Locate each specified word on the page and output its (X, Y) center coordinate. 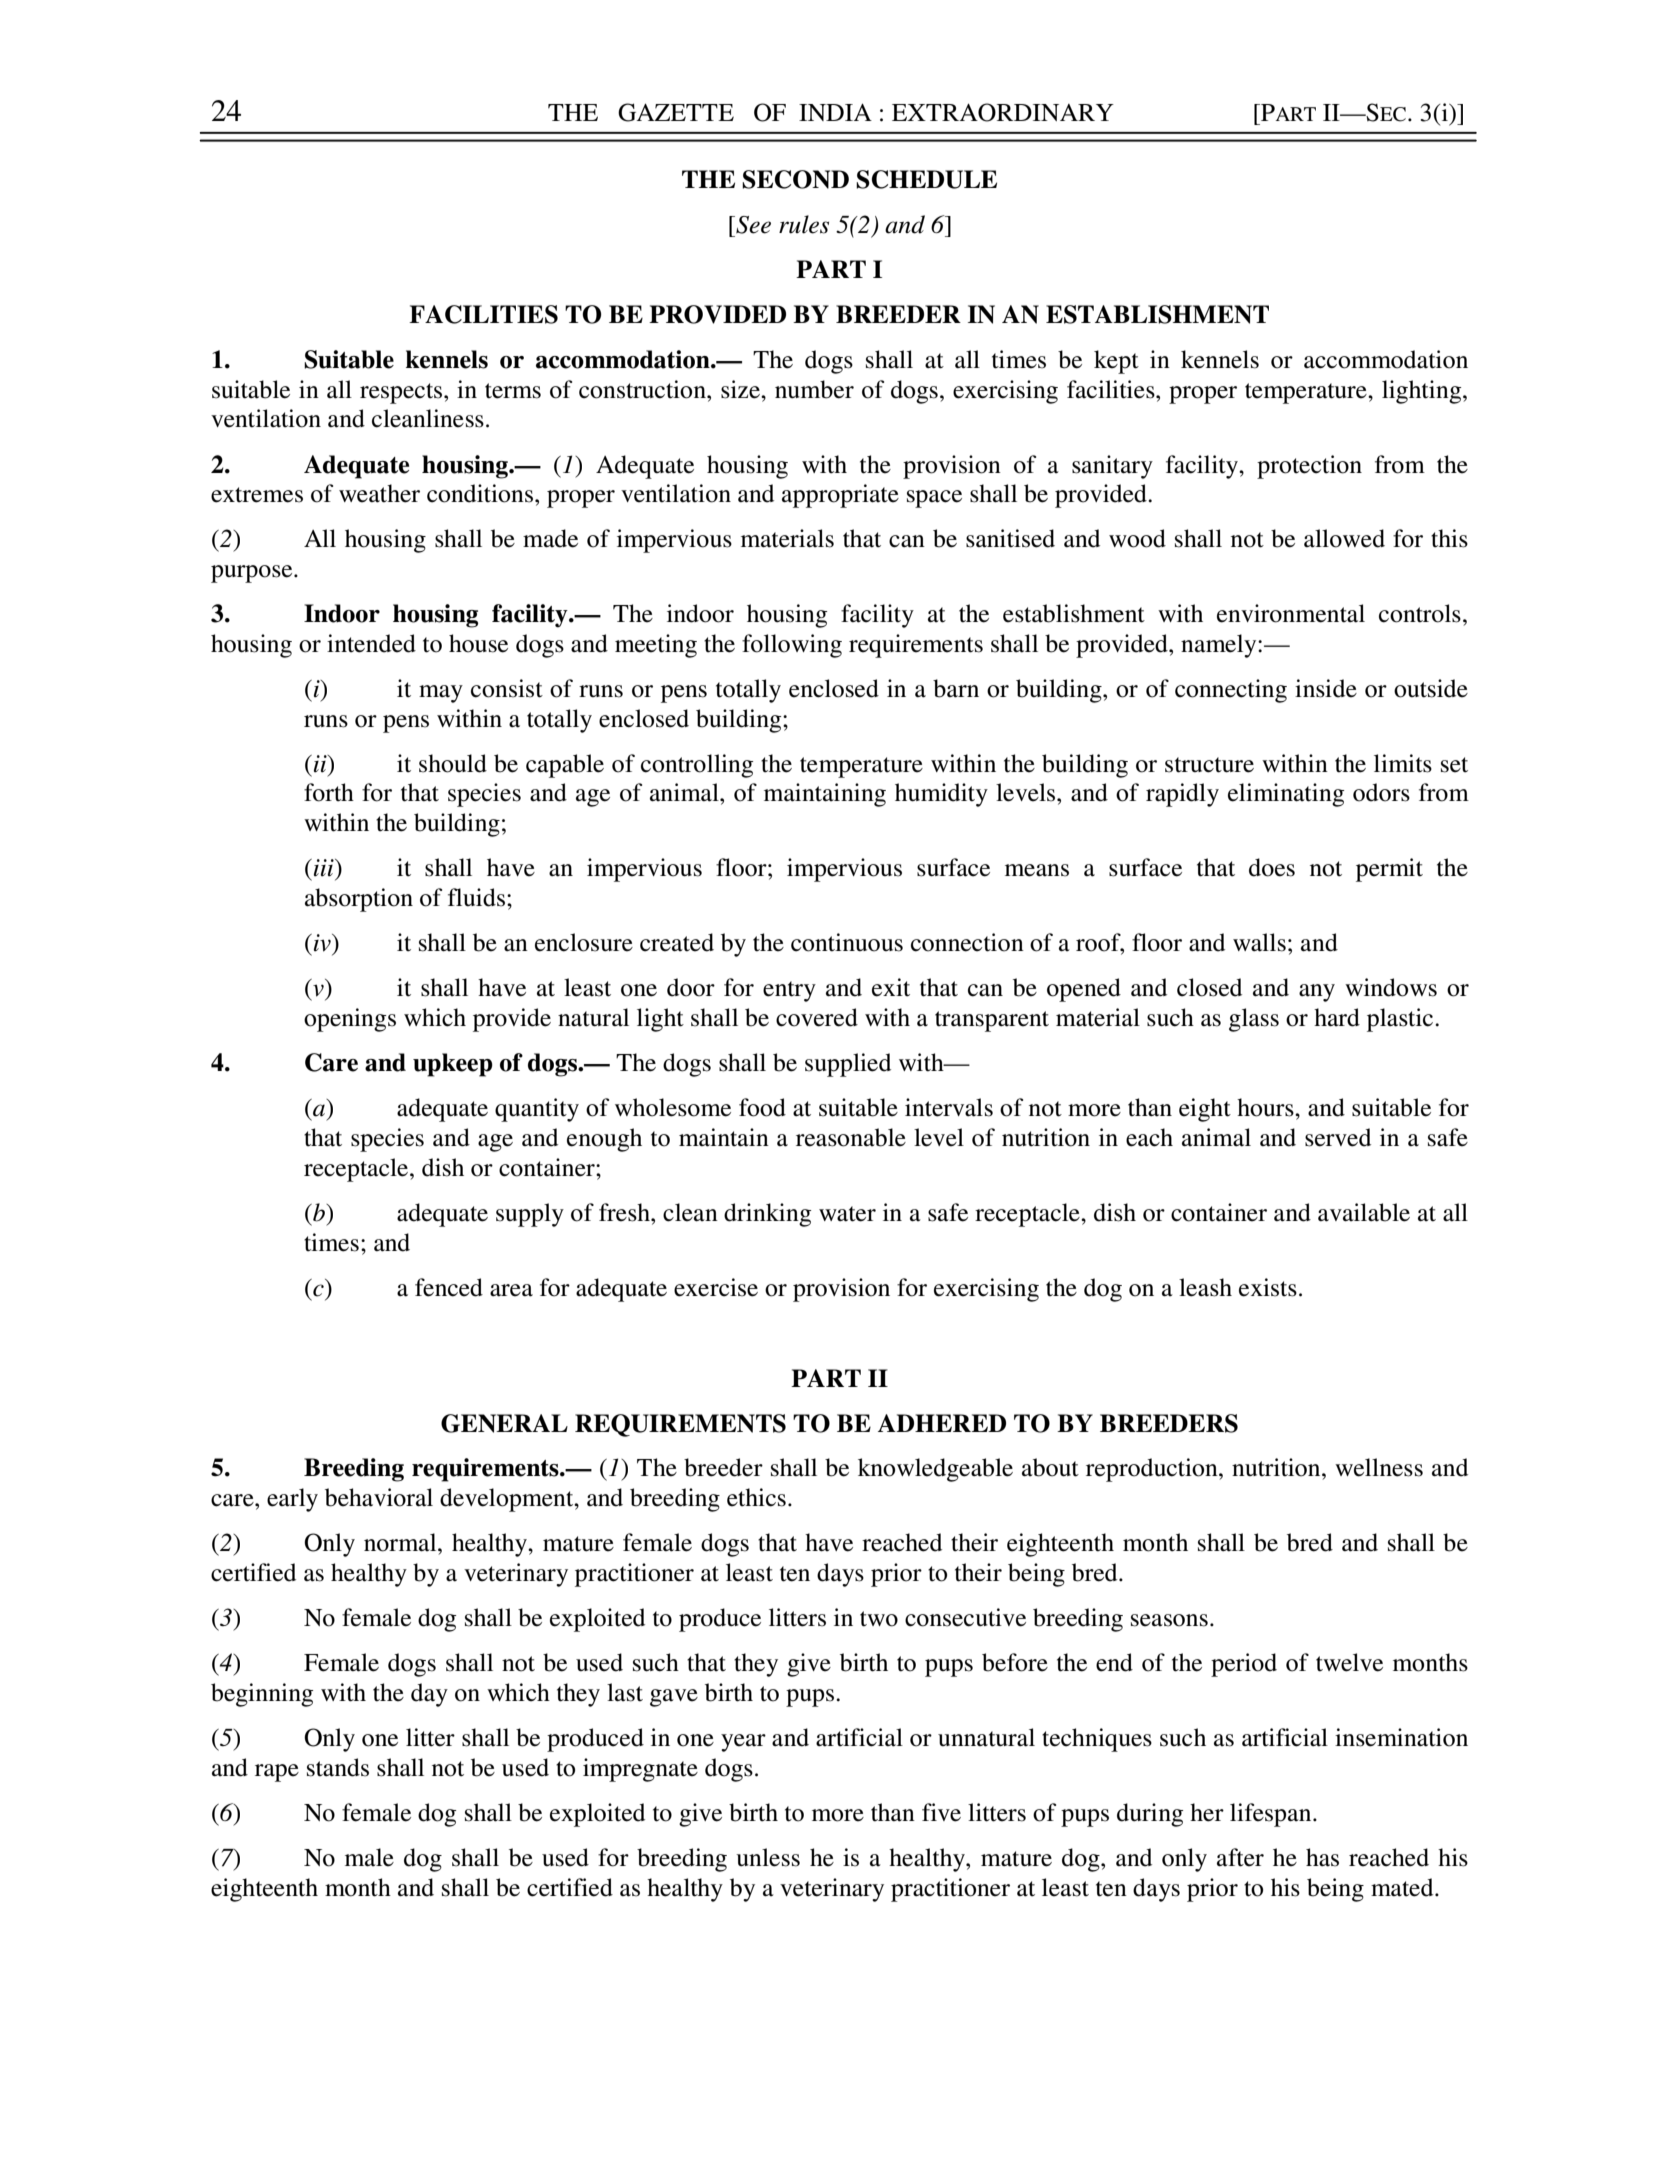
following (792, 646)
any (1317, 993)
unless (768, 1857)
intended (371, 643)
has (1322, 1857)
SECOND (795, 179)
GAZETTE (676, 112)
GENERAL (504, 1423)
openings (350, 1020)
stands (338, 1767)
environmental (1291, 613)
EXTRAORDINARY (1003, 112)
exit (891, 987)
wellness (1379, 1467)
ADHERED (942, 1423)
